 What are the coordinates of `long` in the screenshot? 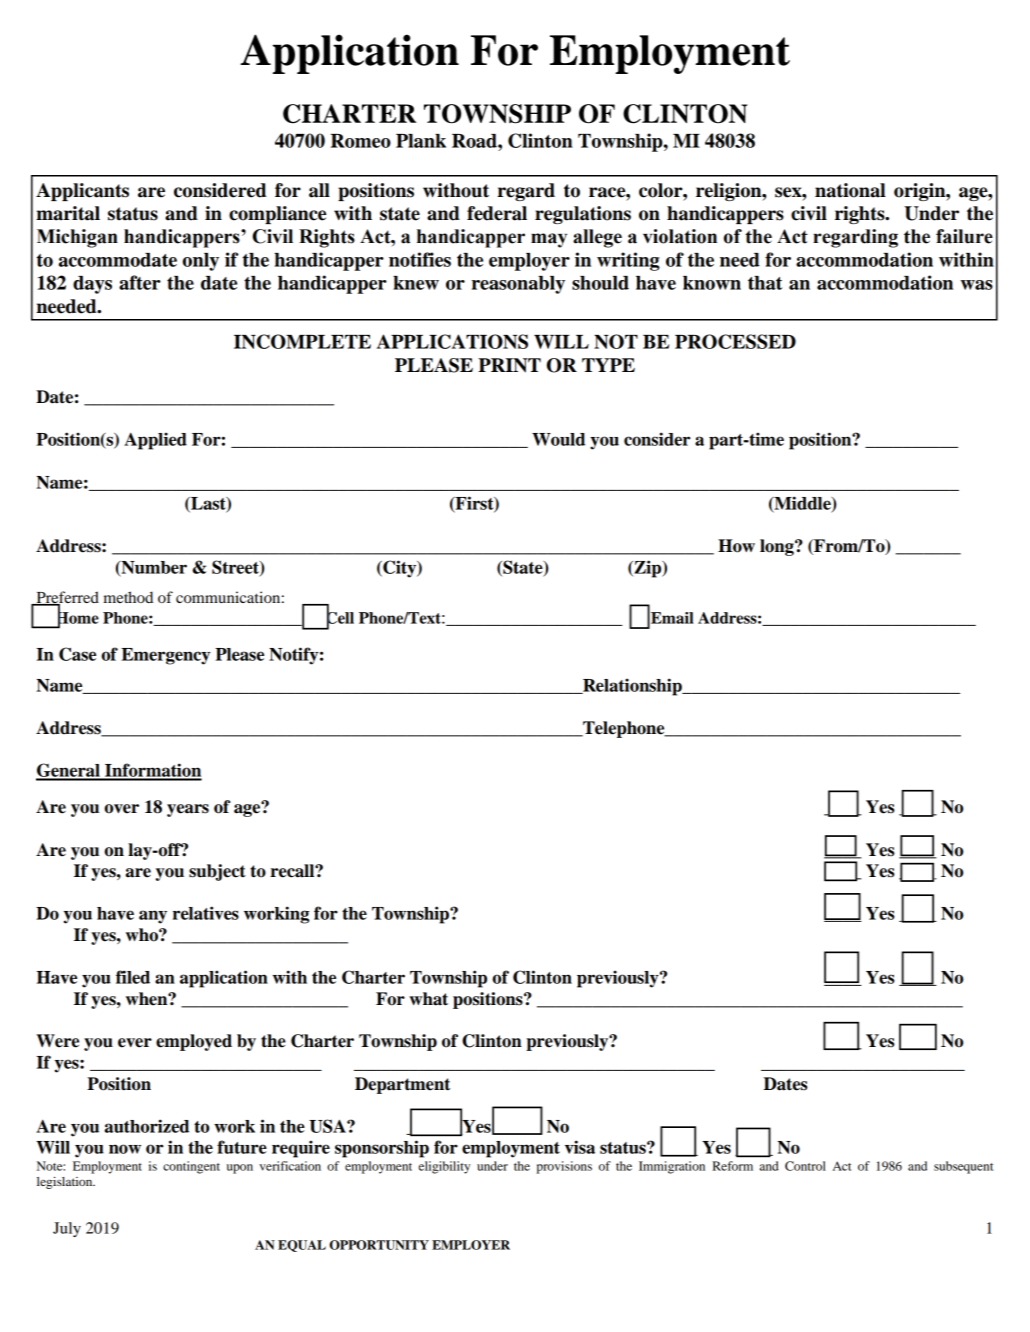 It's located at (778, 547).
